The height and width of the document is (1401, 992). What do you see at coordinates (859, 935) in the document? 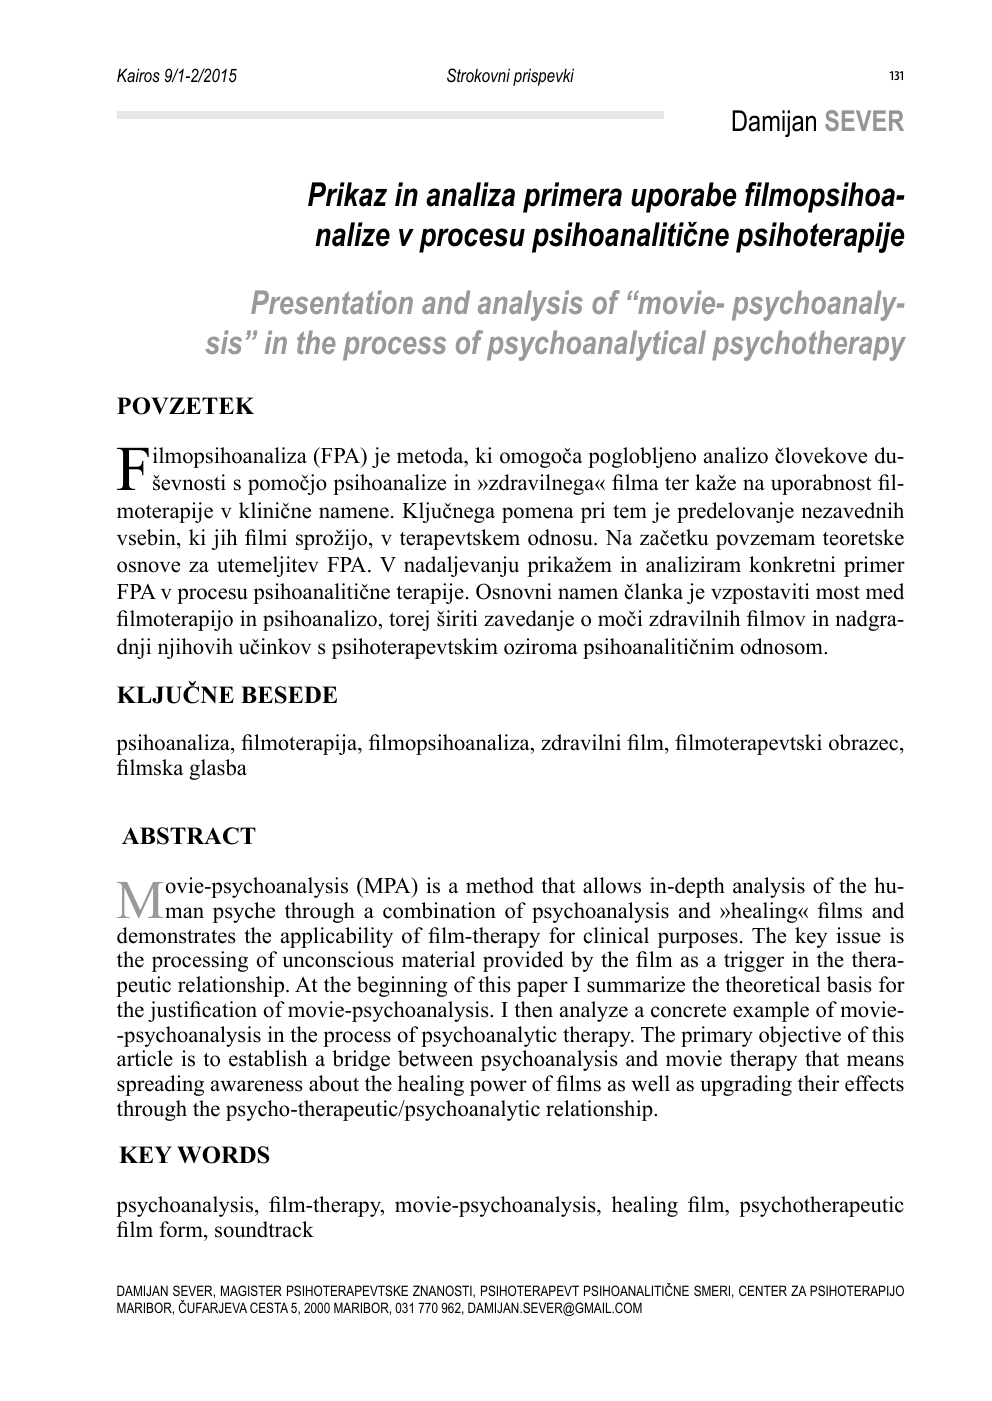
I see `issue` at bounding box center [859, 935].
